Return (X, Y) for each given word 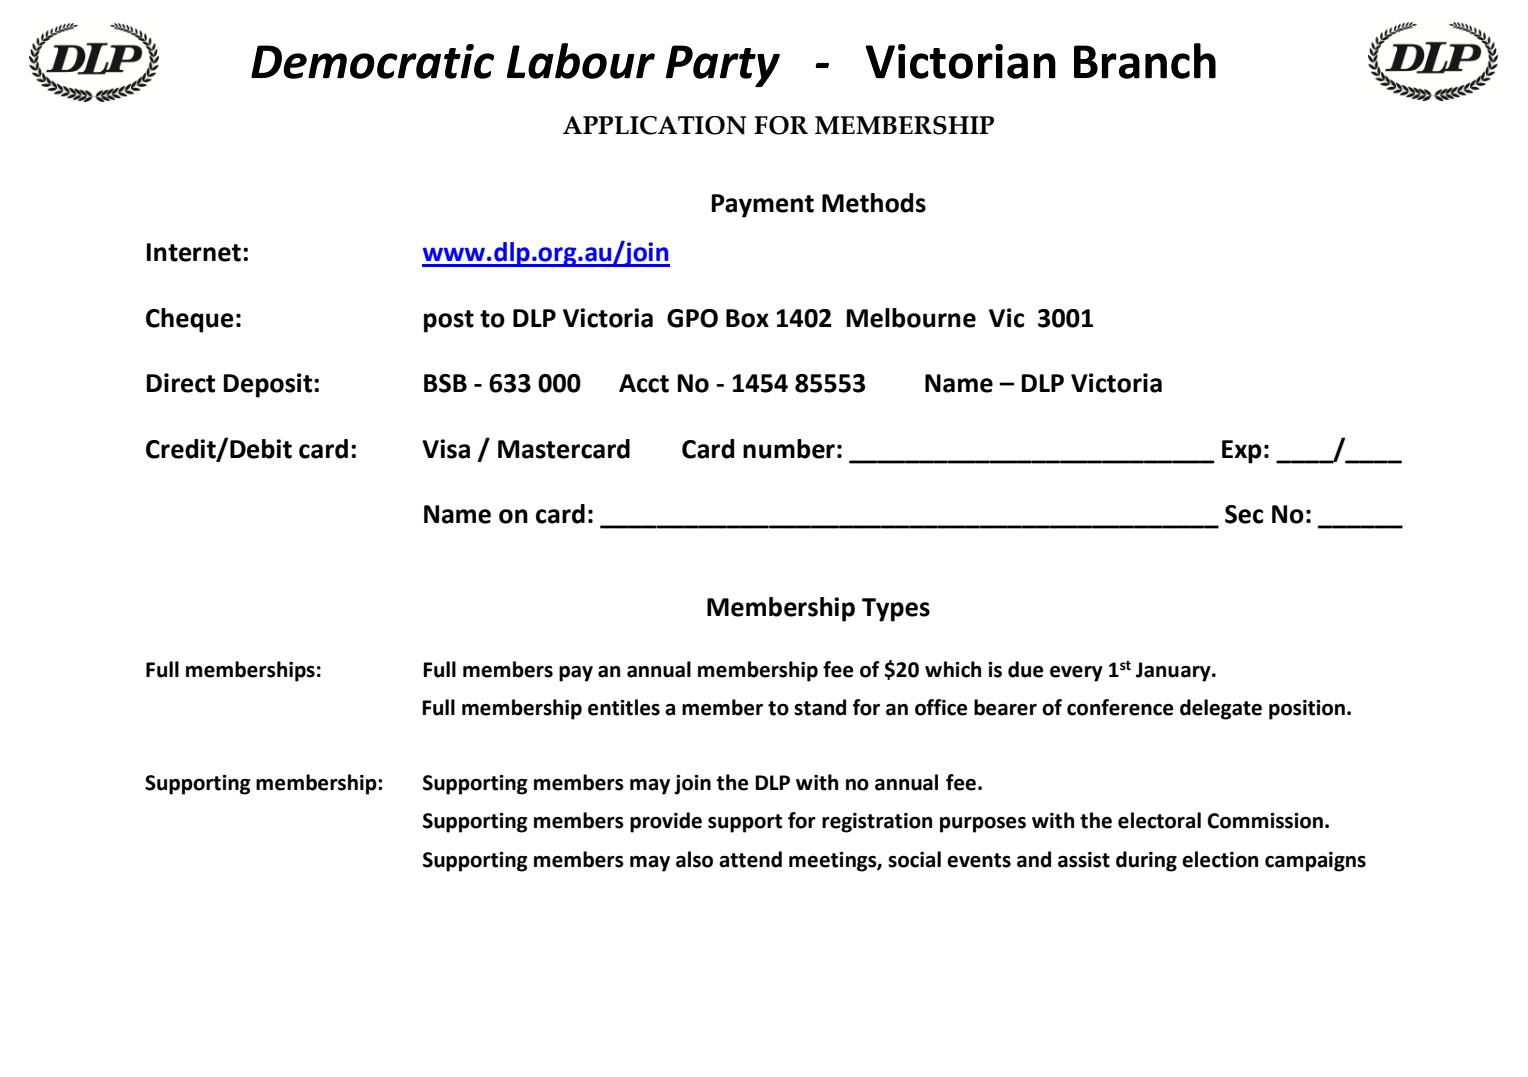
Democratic (372, 61)
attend (750, 859)
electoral (1159, 820)
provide (666, 822)
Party (723, 66)
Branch (1145, 61)
